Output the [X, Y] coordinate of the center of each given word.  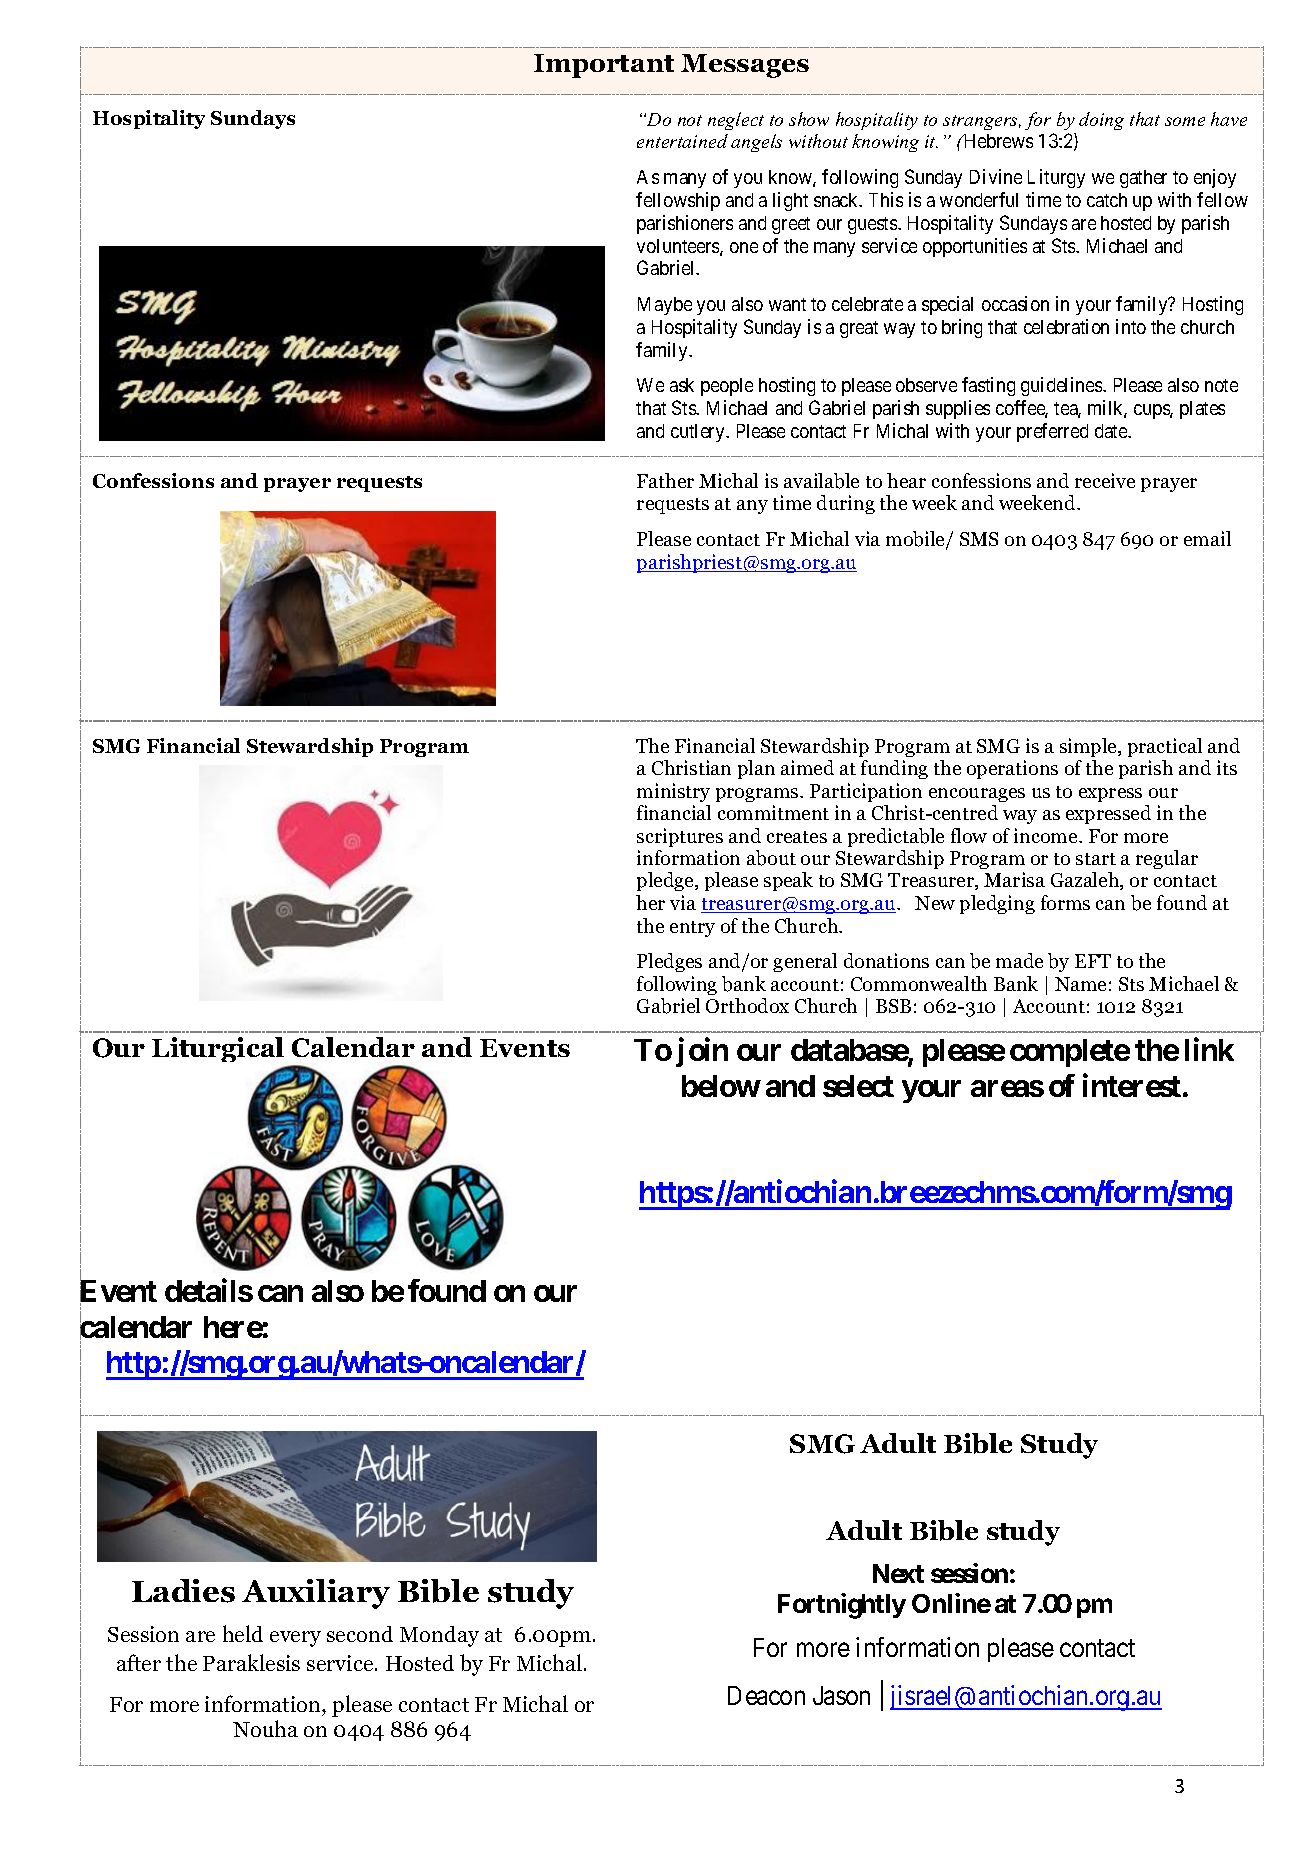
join [702, 1052]
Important [604, 66]
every [295, 1639]
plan [756, 769]
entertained [682, 141]
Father [665, 480]
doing [1101, 121]
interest [1132, 1085]
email [1207, 538]
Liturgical [218, 1049]
